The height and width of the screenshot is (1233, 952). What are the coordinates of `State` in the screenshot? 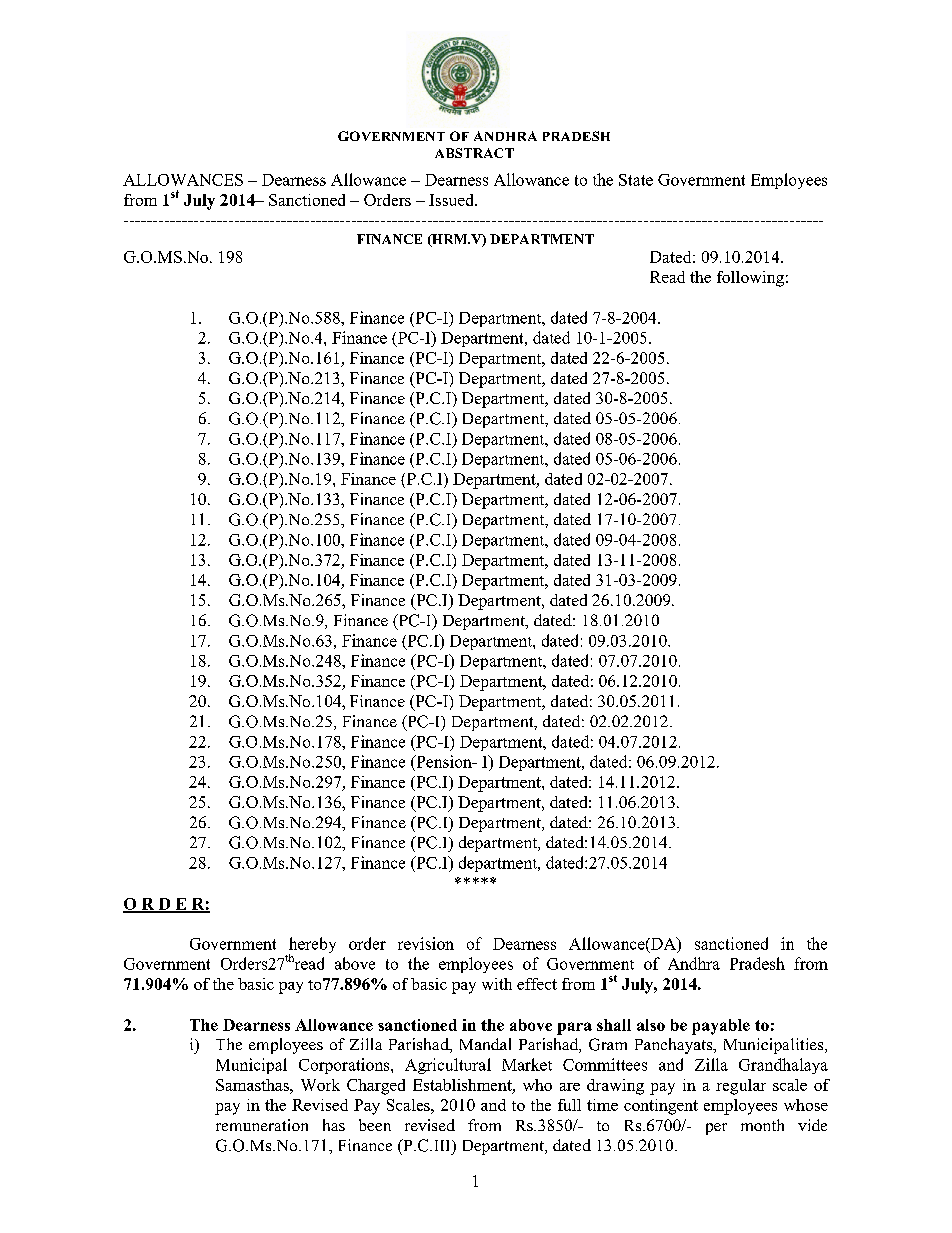 It's located at (636, 180).
